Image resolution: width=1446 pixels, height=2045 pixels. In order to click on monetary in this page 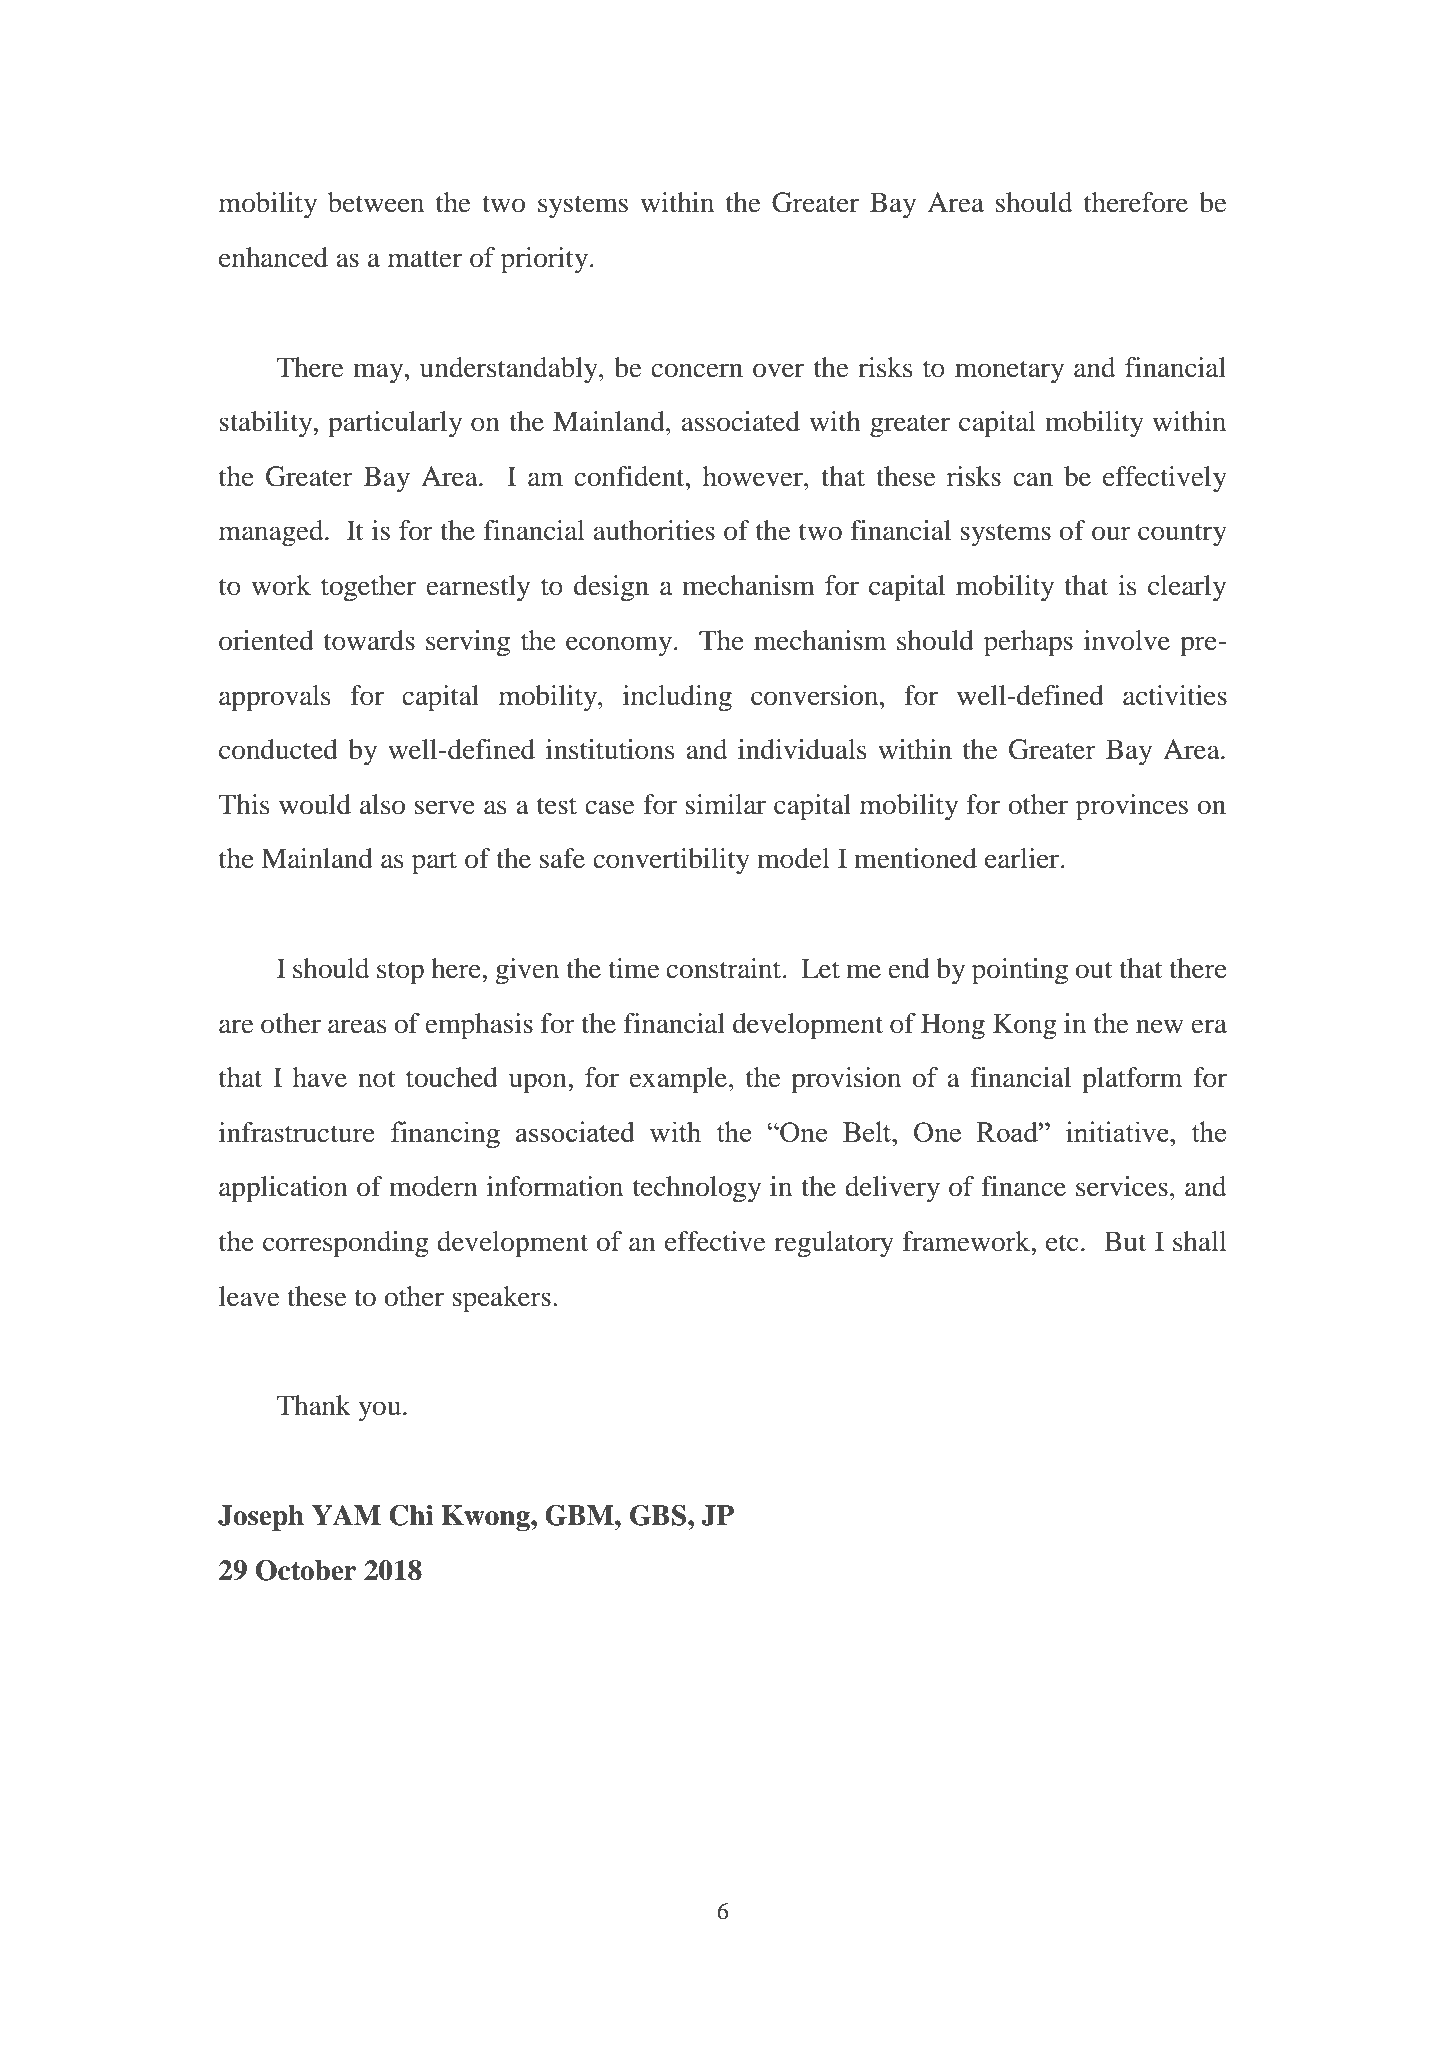, I will do `click(1009, 372)`.
